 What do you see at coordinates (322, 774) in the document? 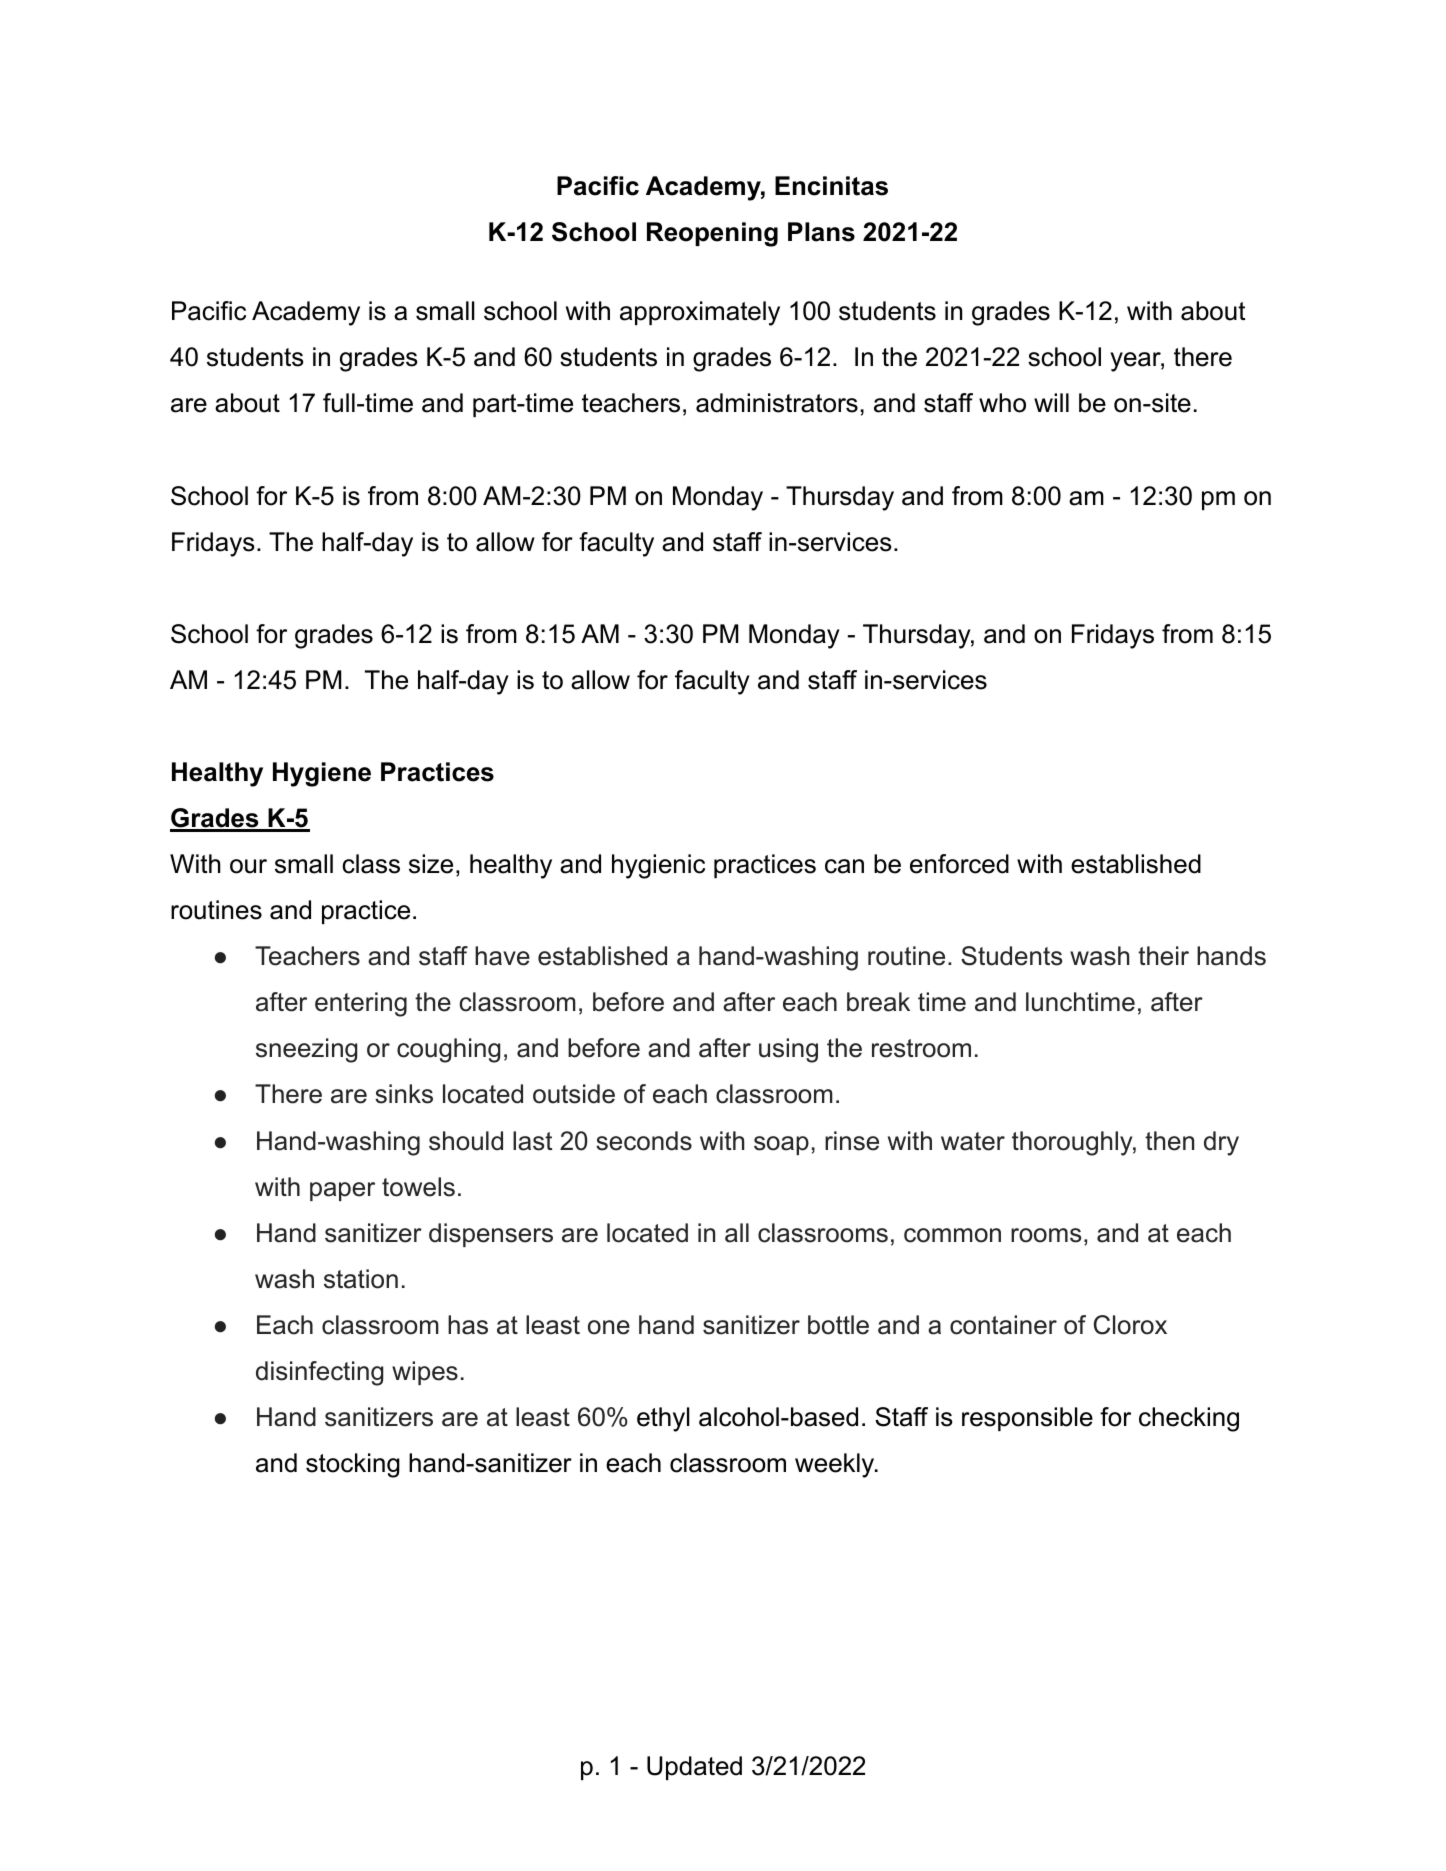
I see `Hygiene` at bounding box center [322, 774].
